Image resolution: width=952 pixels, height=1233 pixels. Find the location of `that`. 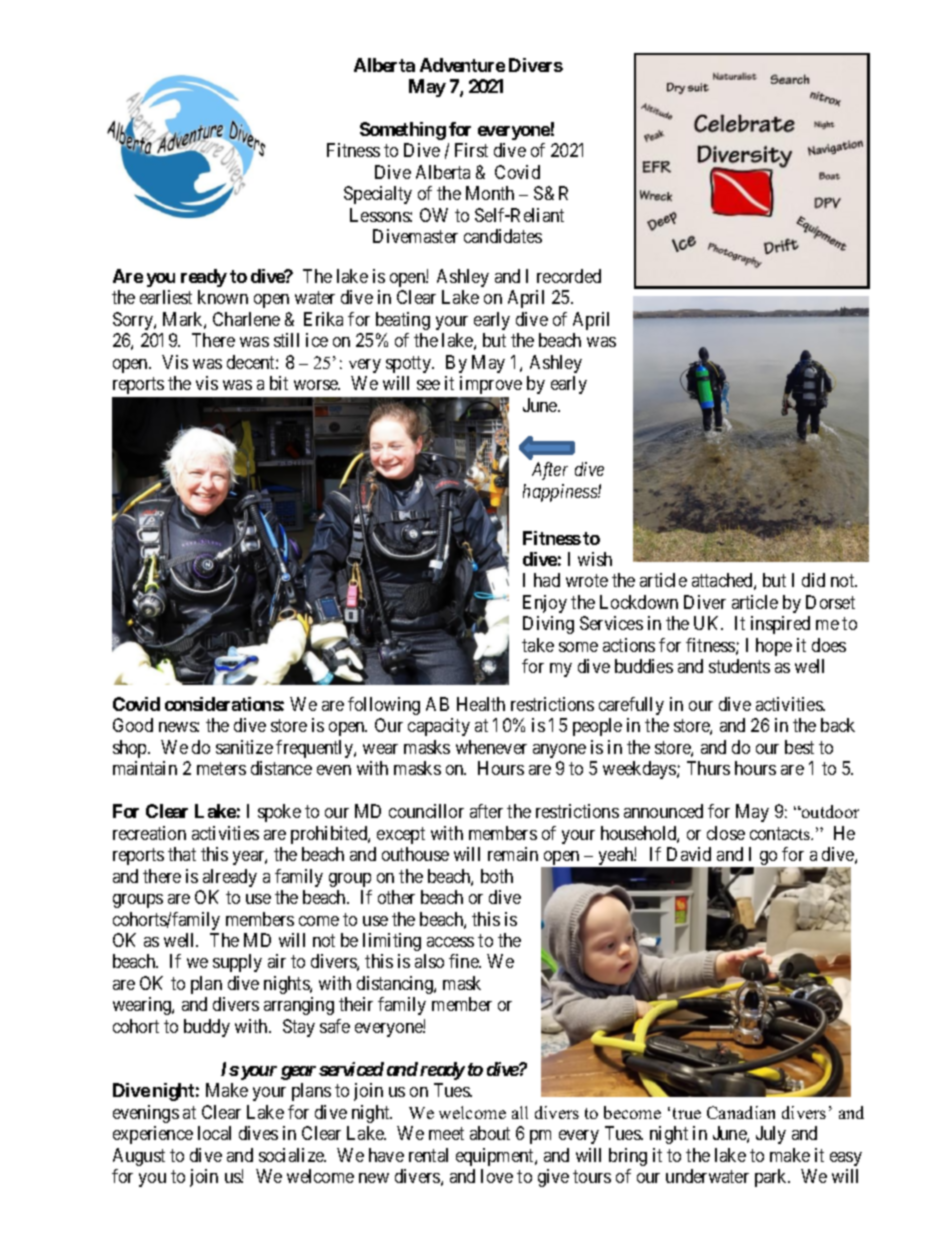

that is located at coordinates (182, 854).
